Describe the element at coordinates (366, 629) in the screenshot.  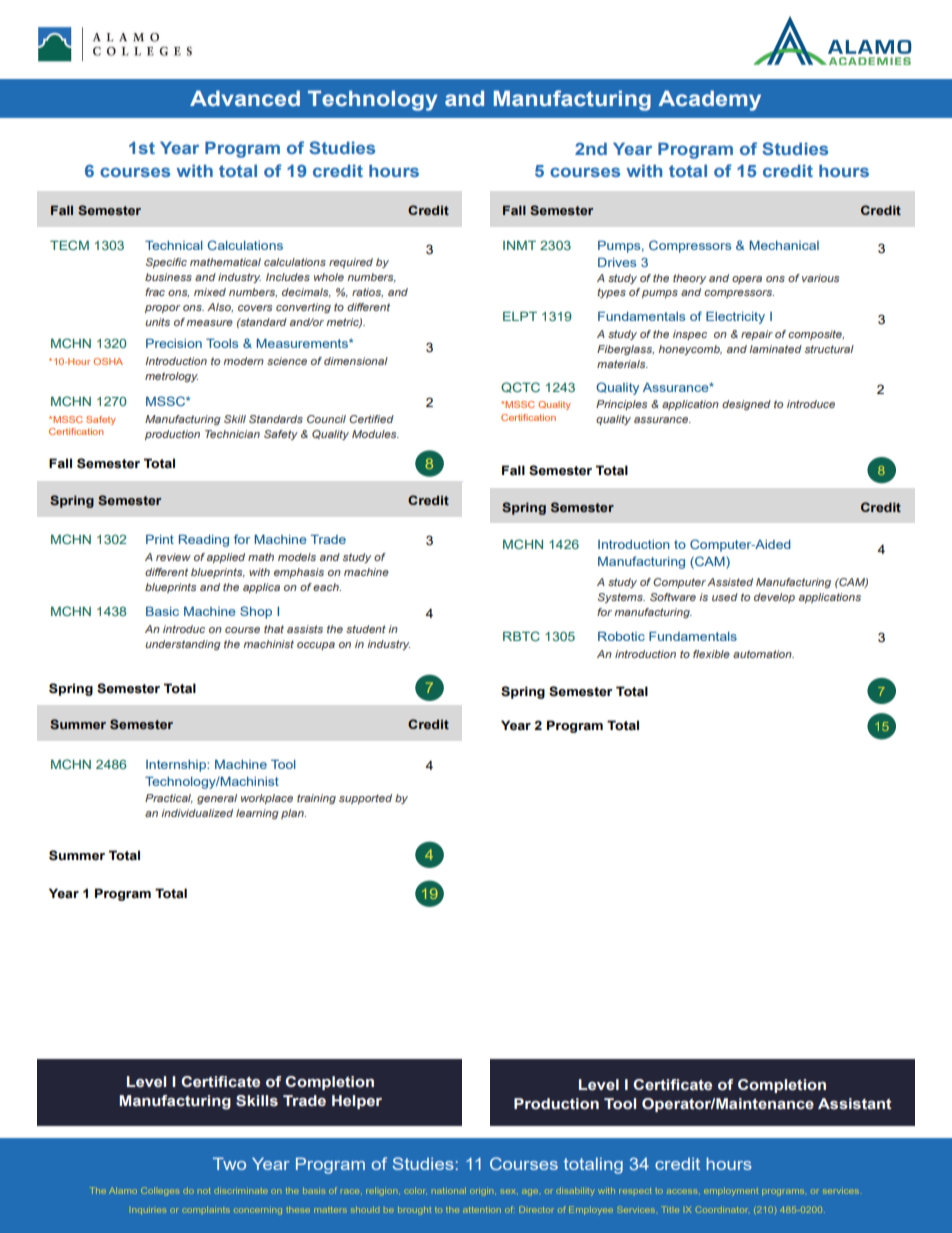
I see `student` at that location.
